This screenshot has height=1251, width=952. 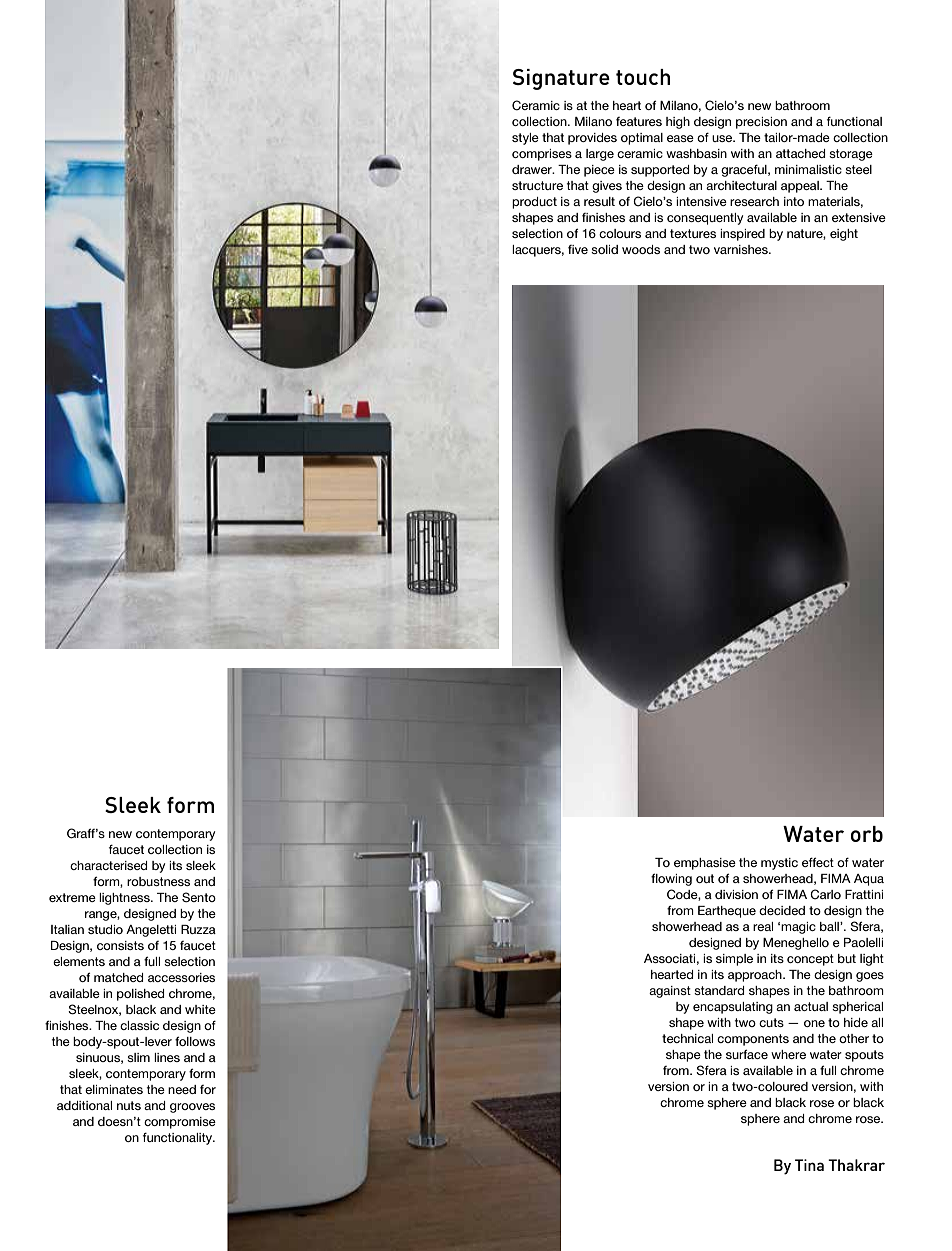 I want to click on style, so click(x=525, y=139).
